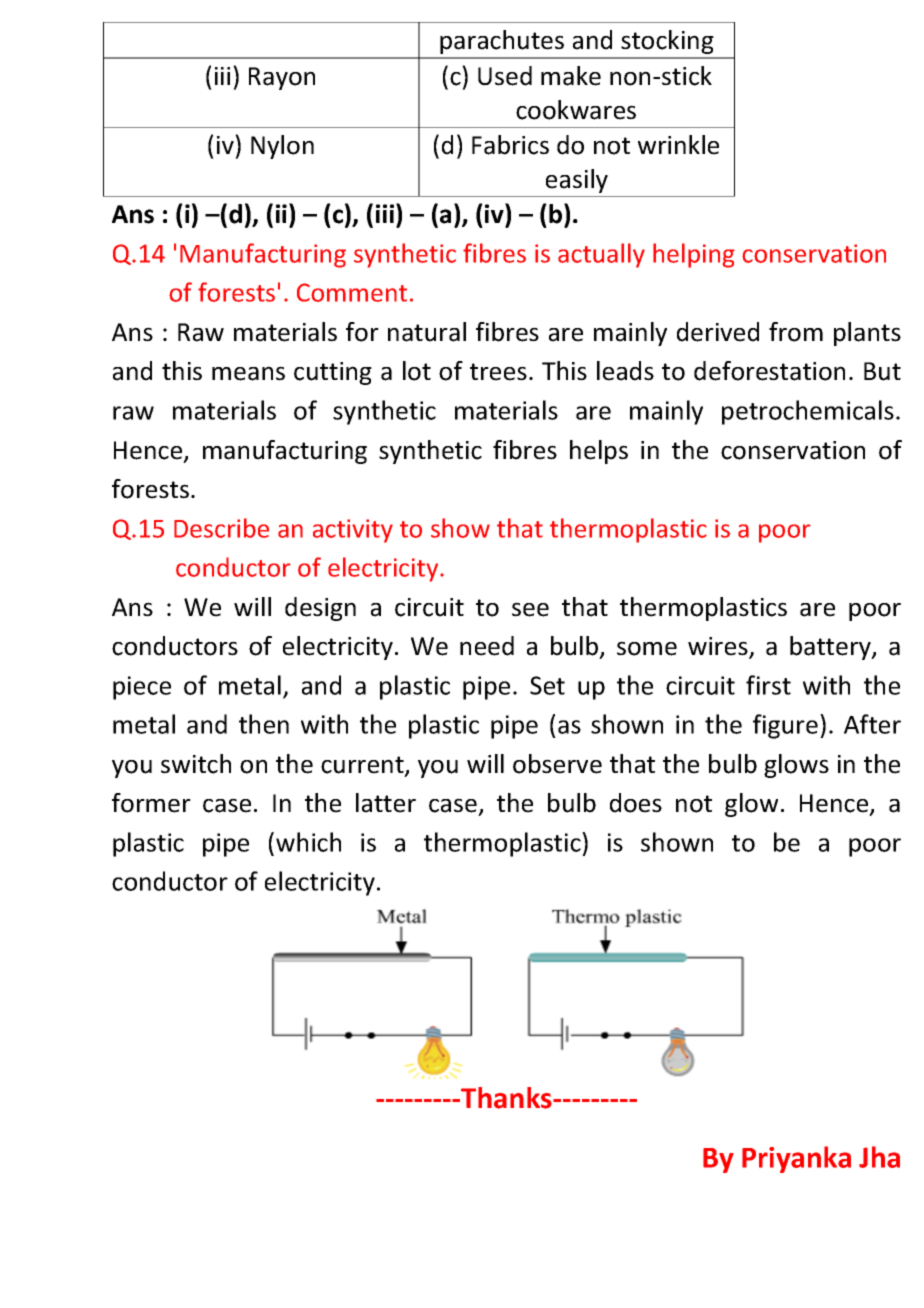  I want to click on Jha, so click(879, 1157).
